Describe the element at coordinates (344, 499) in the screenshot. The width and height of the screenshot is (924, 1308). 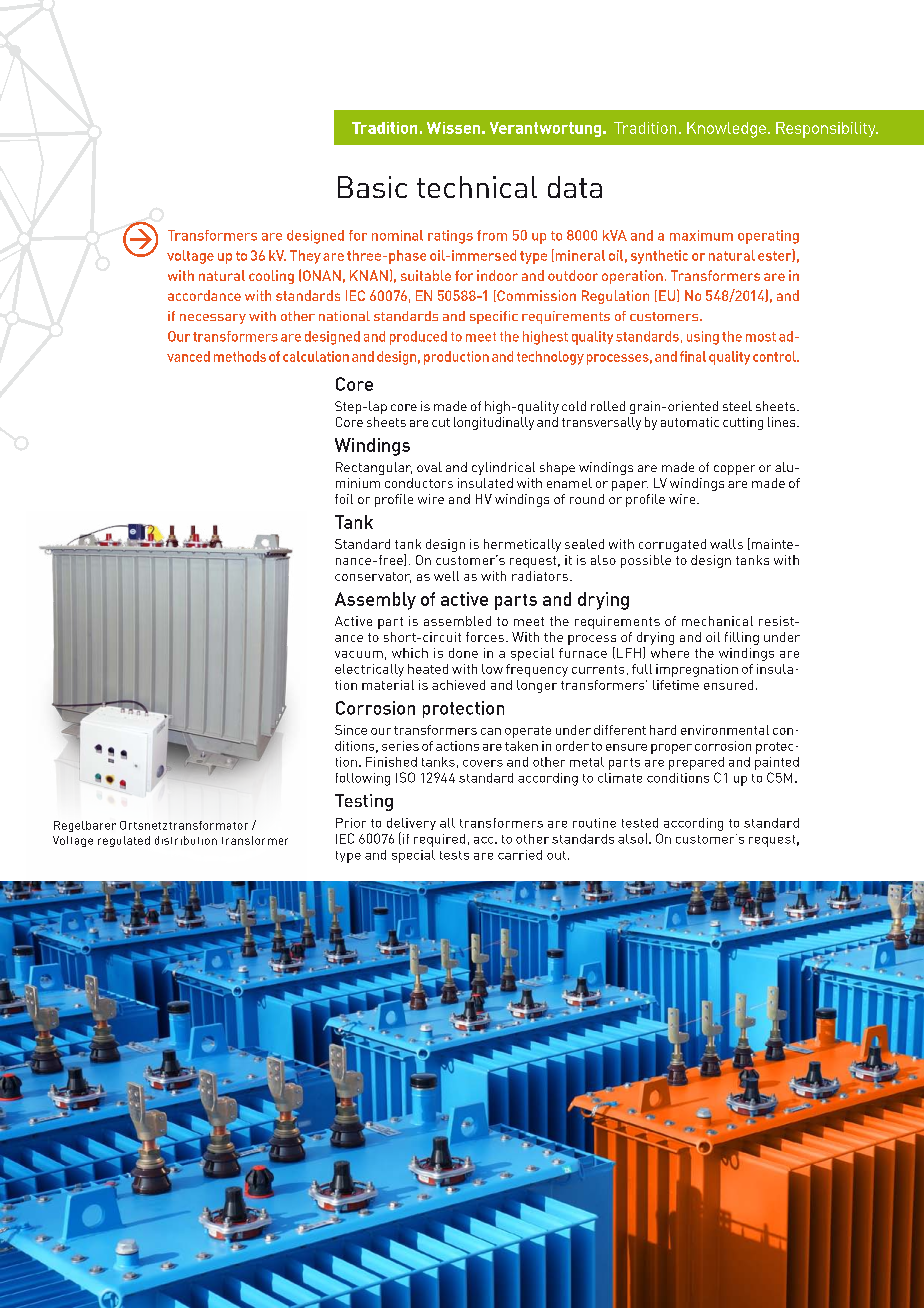
I see `foil` at that location.
